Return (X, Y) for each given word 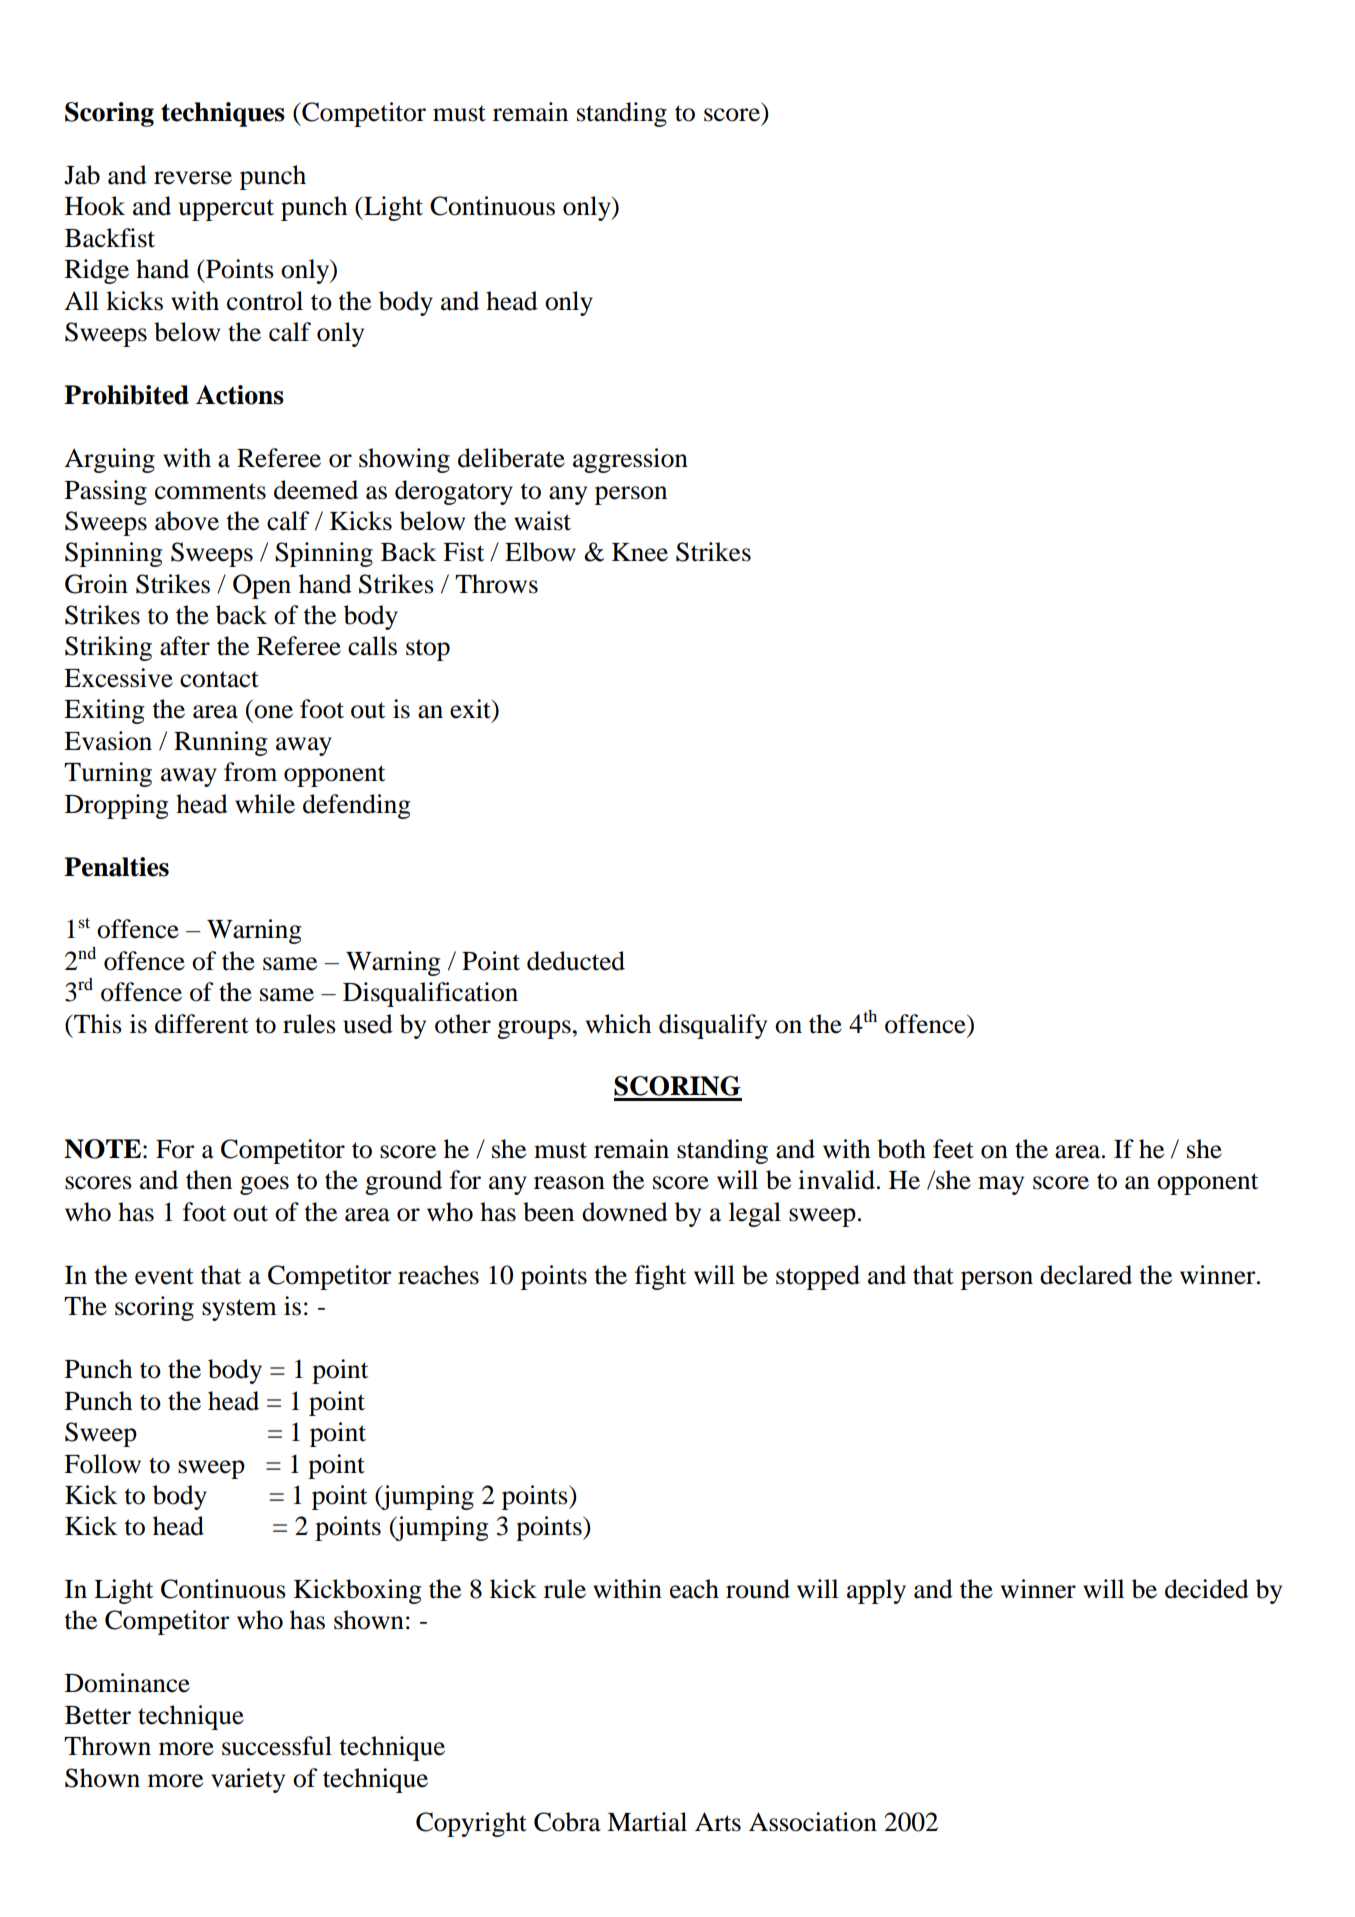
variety (248, 1780)
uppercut (226, 210)
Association (813, 1822)
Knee (640, 552)
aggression (630, 460)
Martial (647, 1822)
